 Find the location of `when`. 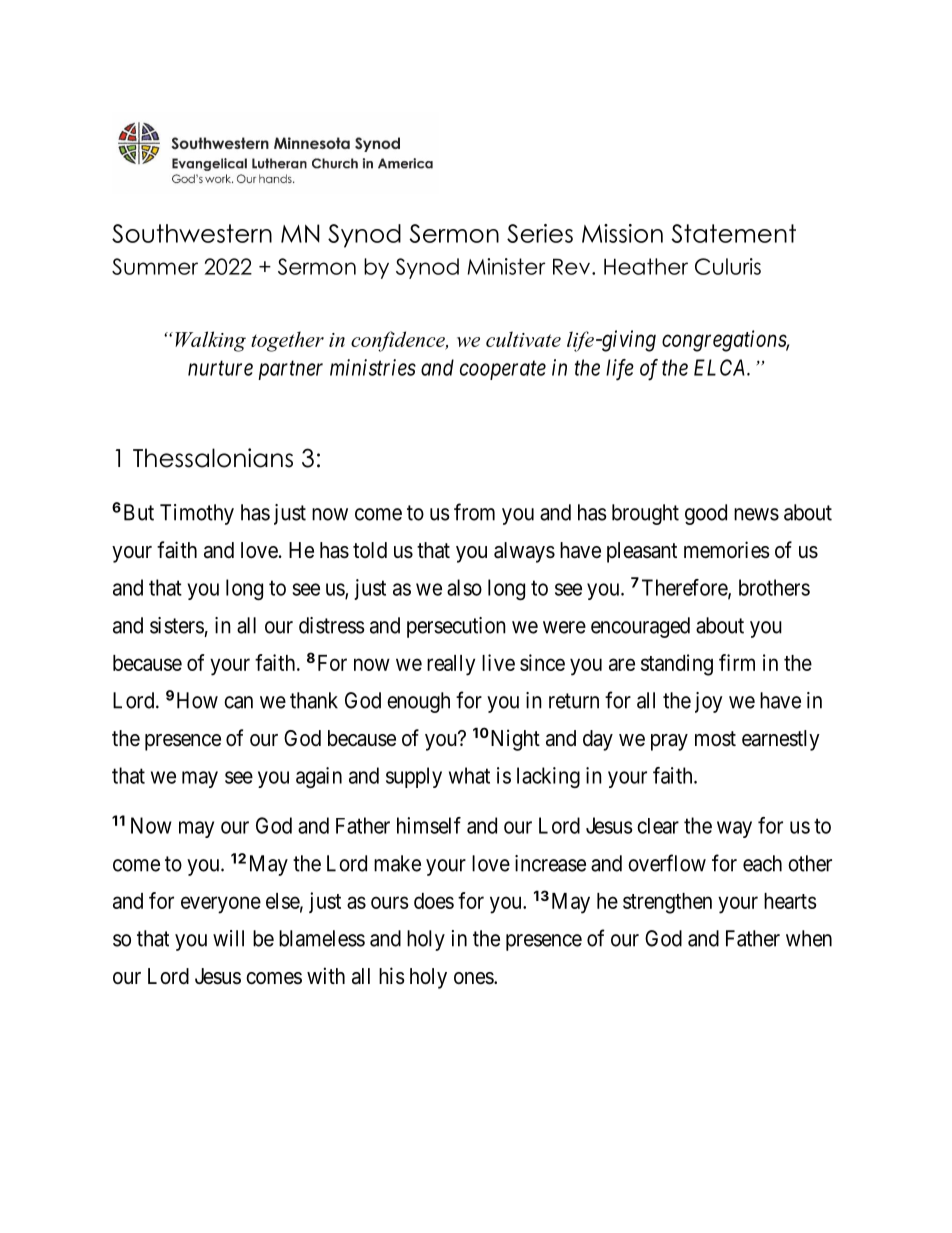

when is located at coordinates (809, 938).
